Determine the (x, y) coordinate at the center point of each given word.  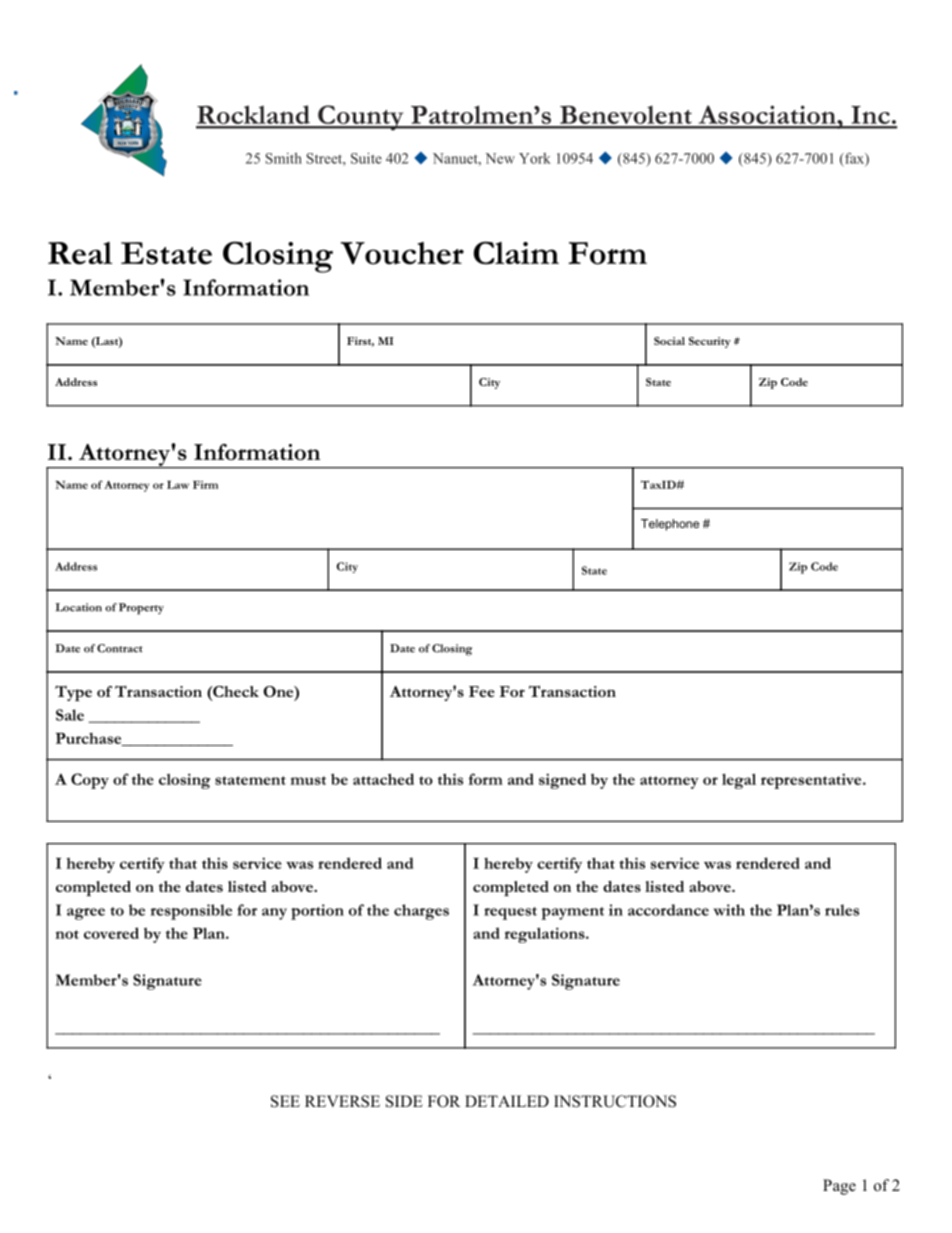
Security (710, 342)
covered (111, 933)
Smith (283, 158)
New (500, 158)
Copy (90, 781)
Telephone (670, 525)
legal (739, 781)
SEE (285, 1101)
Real (80, 253)
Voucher (402, 253)
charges (421, 912)
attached (383, 779)
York (535, 158)
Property (141, 609)
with (729, 910)
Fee (482, 691)
